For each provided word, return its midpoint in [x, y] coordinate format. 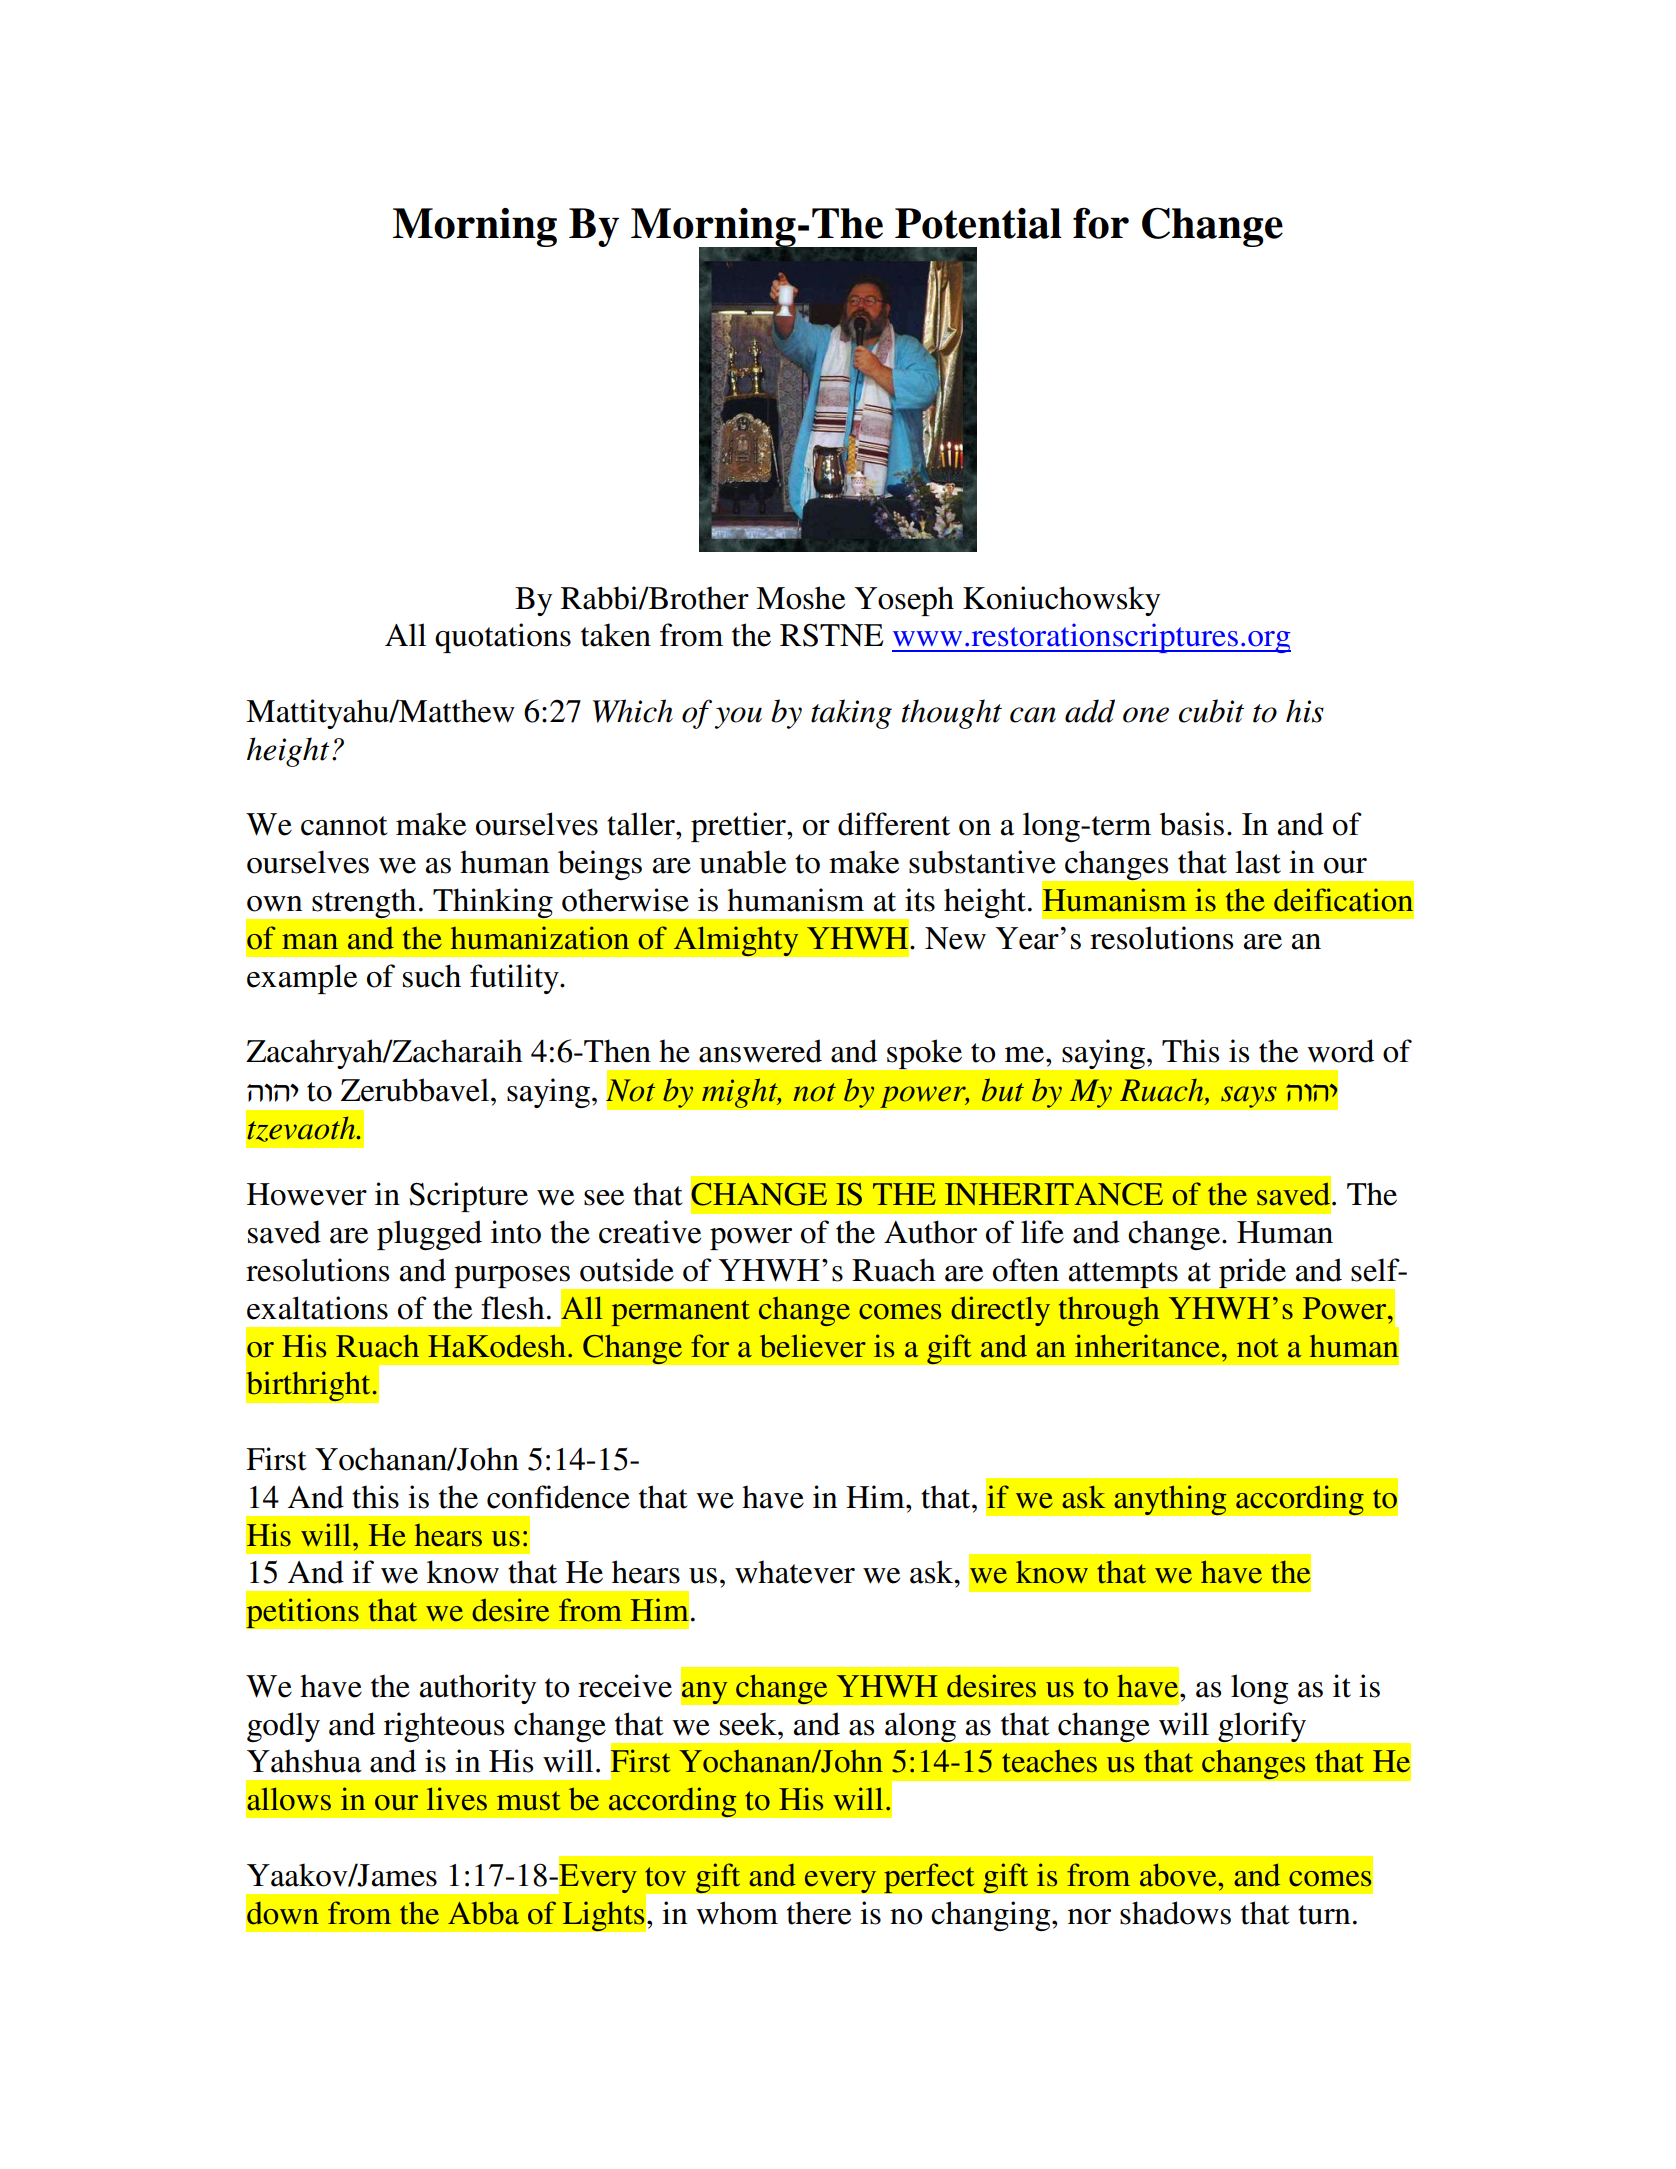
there [819, 1913]
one [1146, 715]
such [432, 976]
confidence [558, 1497]
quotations [503, 638]
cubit [1211, 711]
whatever [795, 1572]
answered [760, 1051]
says [1249, 1097]
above [1179, 1875]
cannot [344, 826]
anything [1170, 1500]
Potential [978, 223]
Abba [483, 1913]
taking [851, 714]
